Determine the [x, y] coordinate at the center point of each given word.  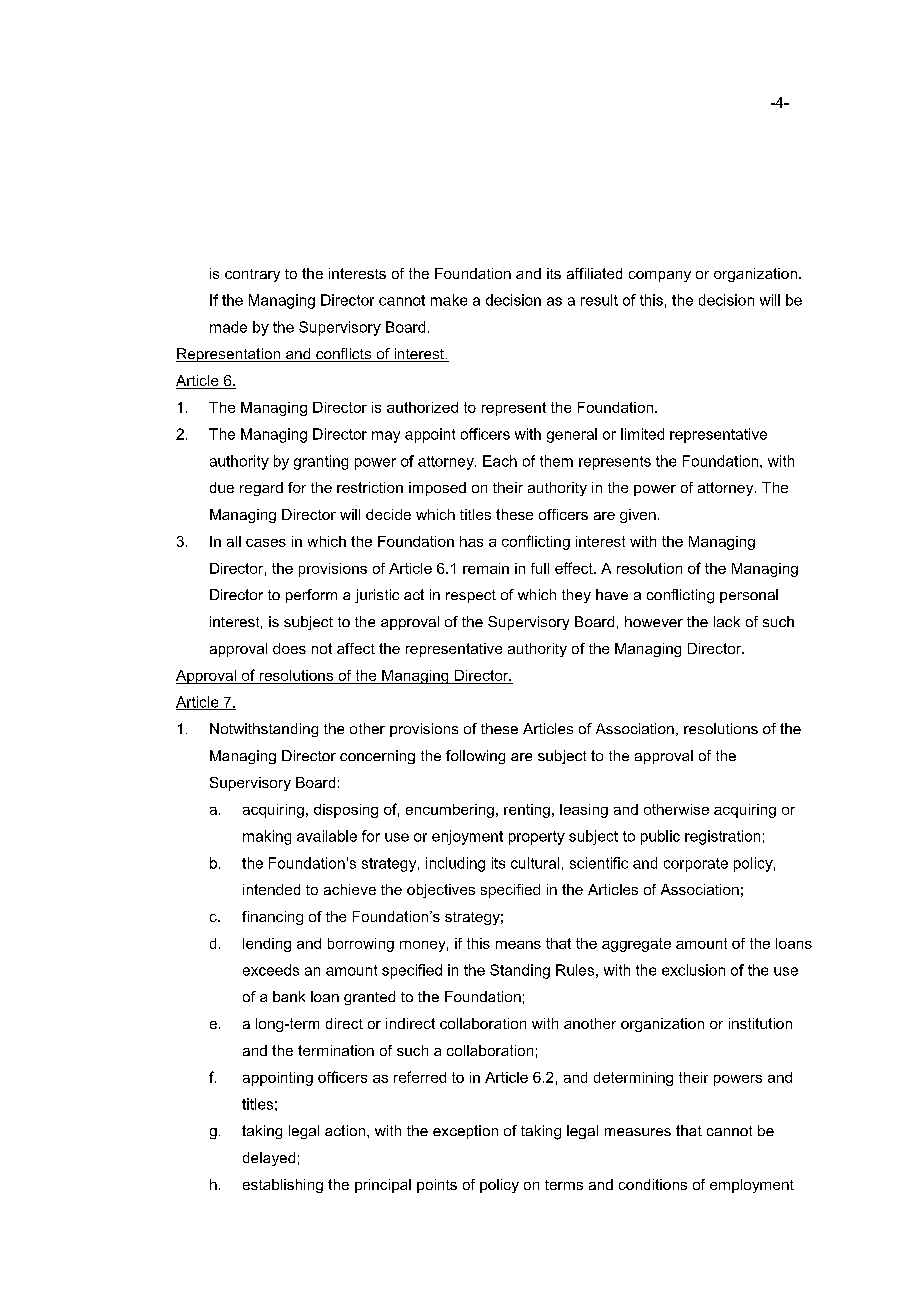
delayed [269, 1159]
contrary [252, 275]
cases [266, 543]
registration [722, 837]
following [475, 757]
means [518, 945]
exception [465, 1132]
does [289, 648]
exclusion [693, 970]
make [449, 300]
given [638, 516]
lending [267, 945]
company [660, 276]
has [471, 541]
